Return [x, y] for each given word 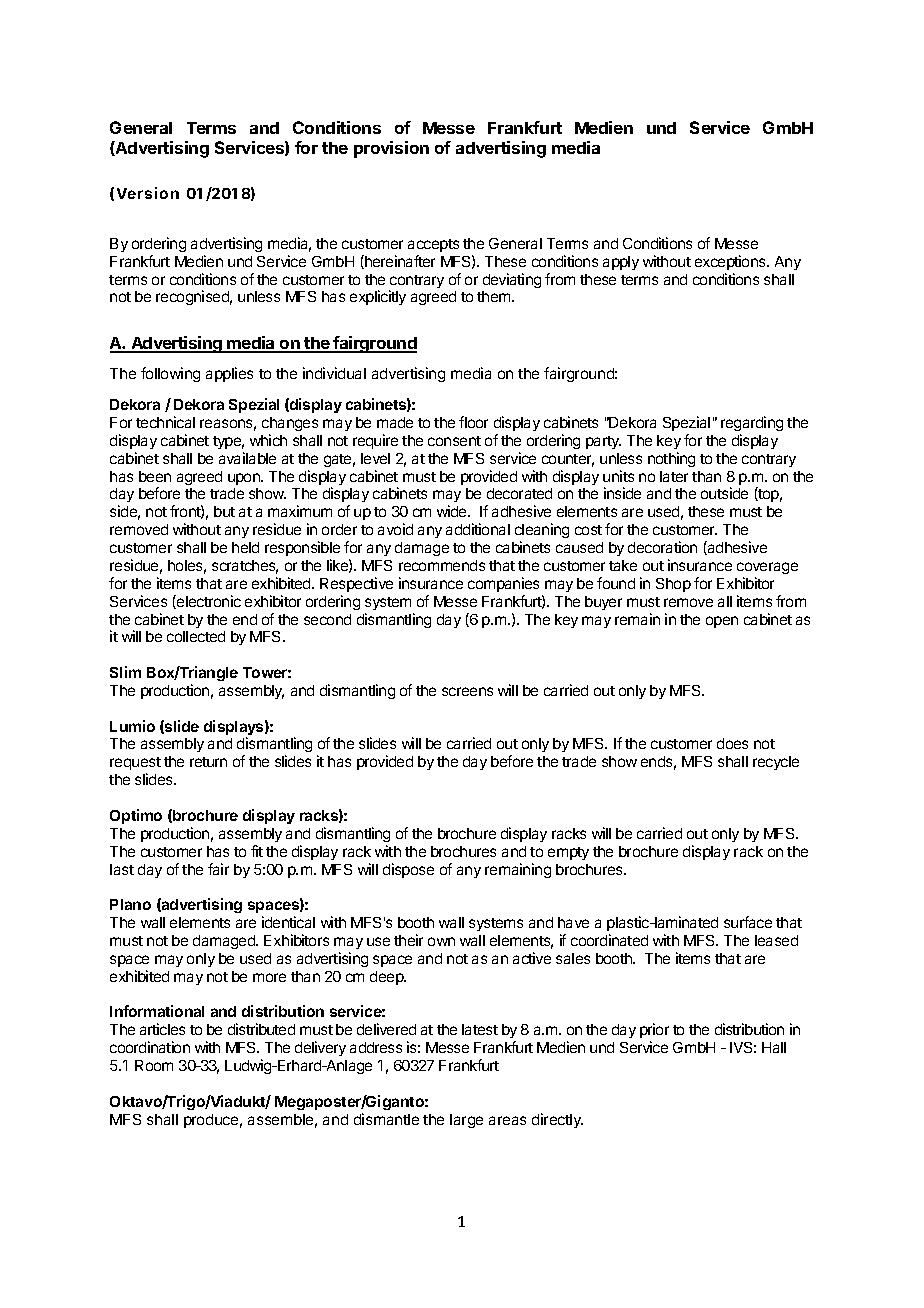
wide [453, 511]
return [208, 762]
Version [148, 193]
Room [154, 1065]
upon [245, 479]
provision [391, 149]
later [674, 476]
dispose [408, 870]
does [732, 743]
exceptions [731, 262]
